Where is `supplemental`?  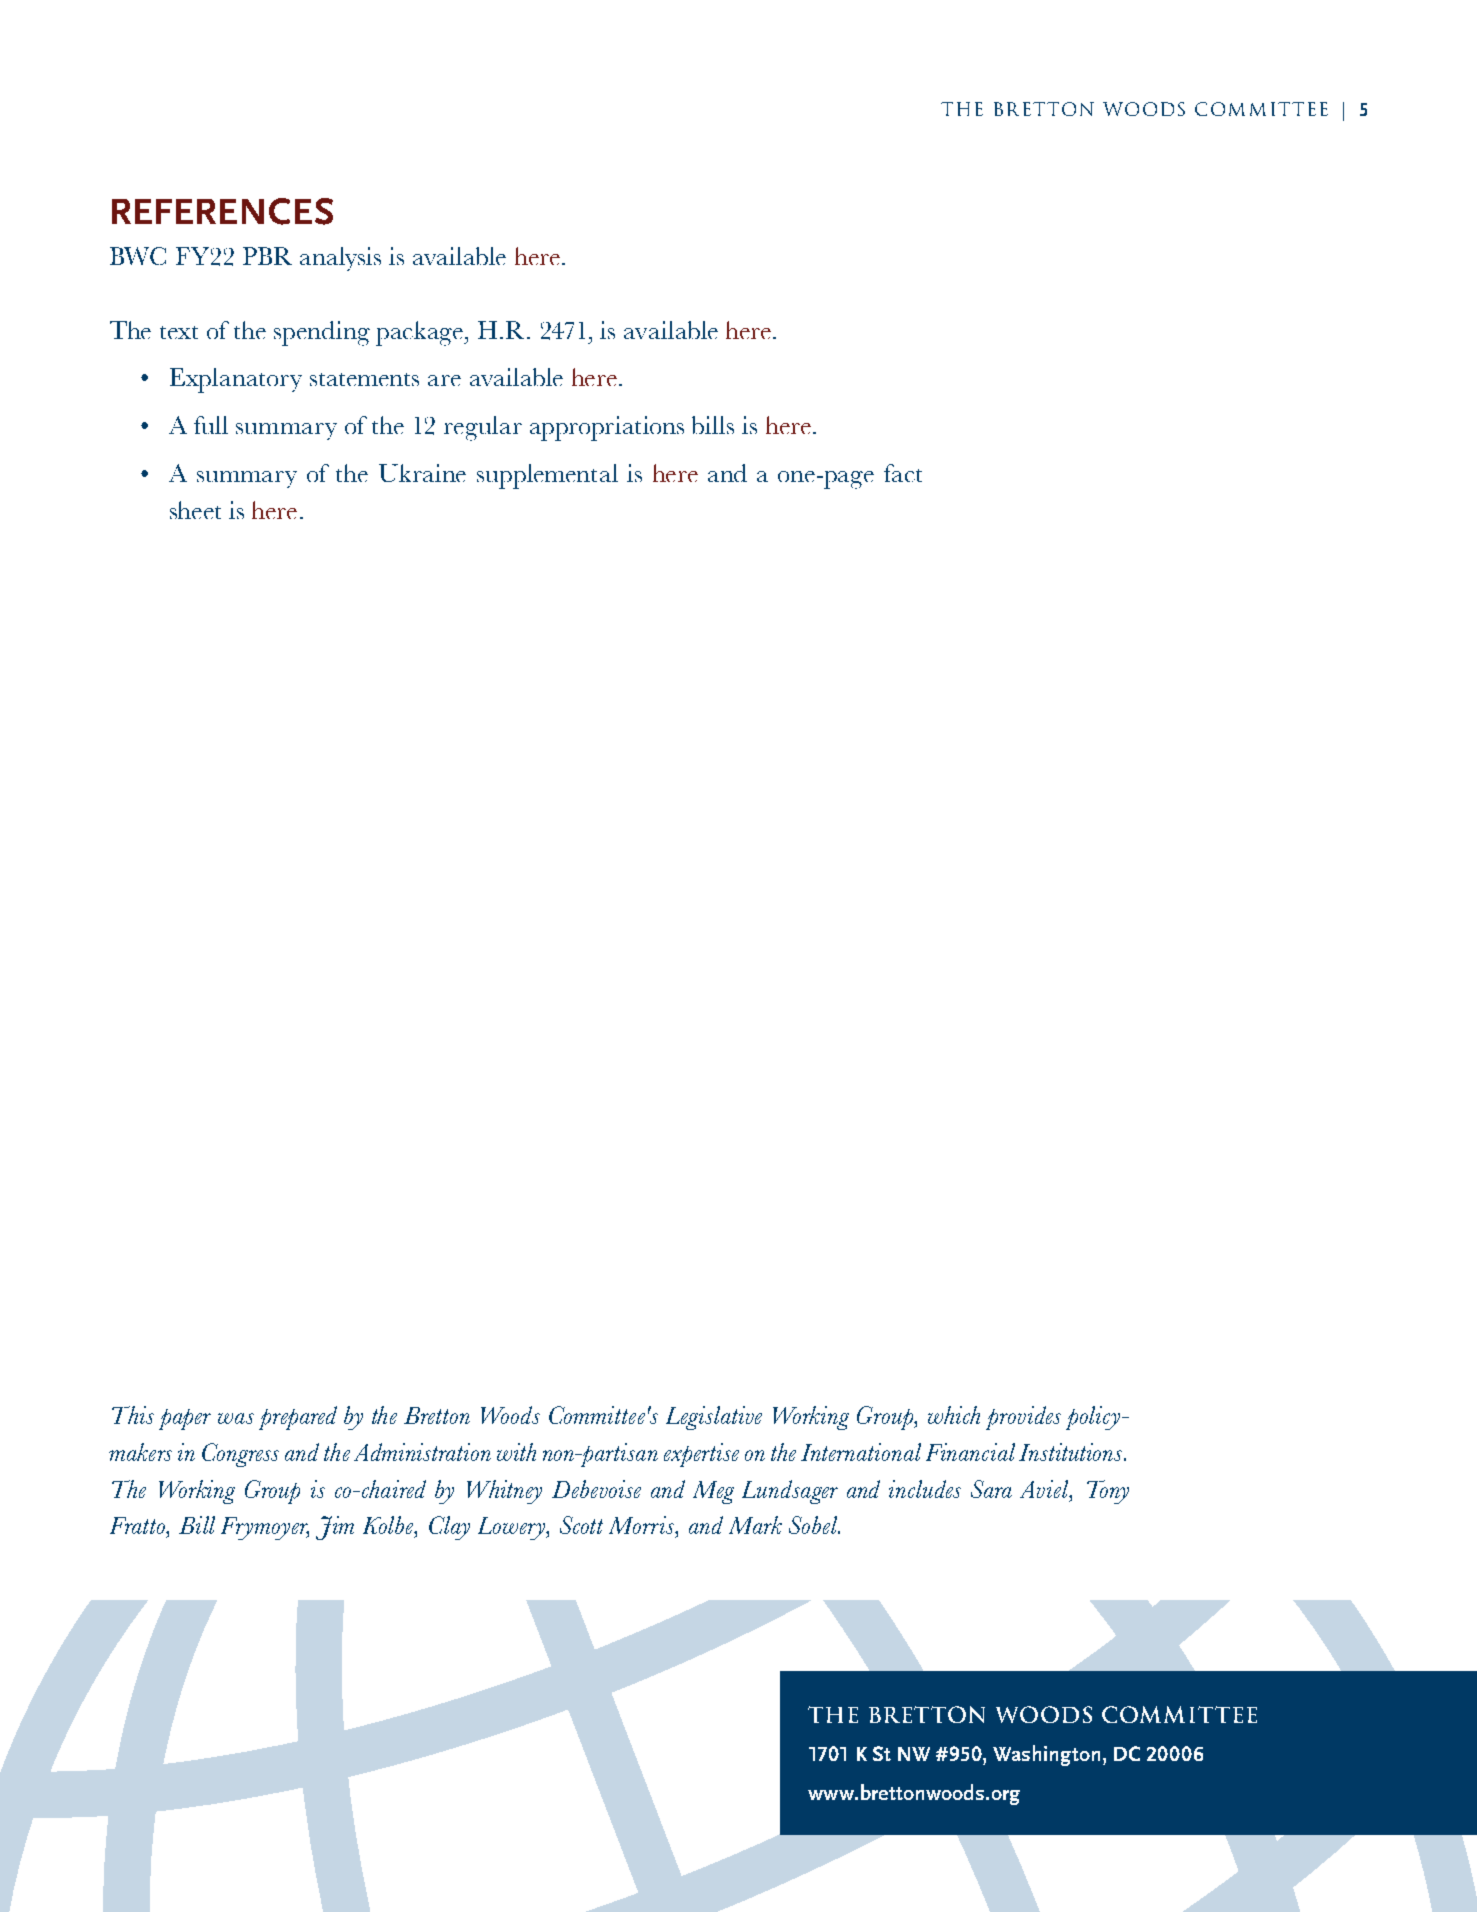
supplemental is located at coordinates (547, 476).
